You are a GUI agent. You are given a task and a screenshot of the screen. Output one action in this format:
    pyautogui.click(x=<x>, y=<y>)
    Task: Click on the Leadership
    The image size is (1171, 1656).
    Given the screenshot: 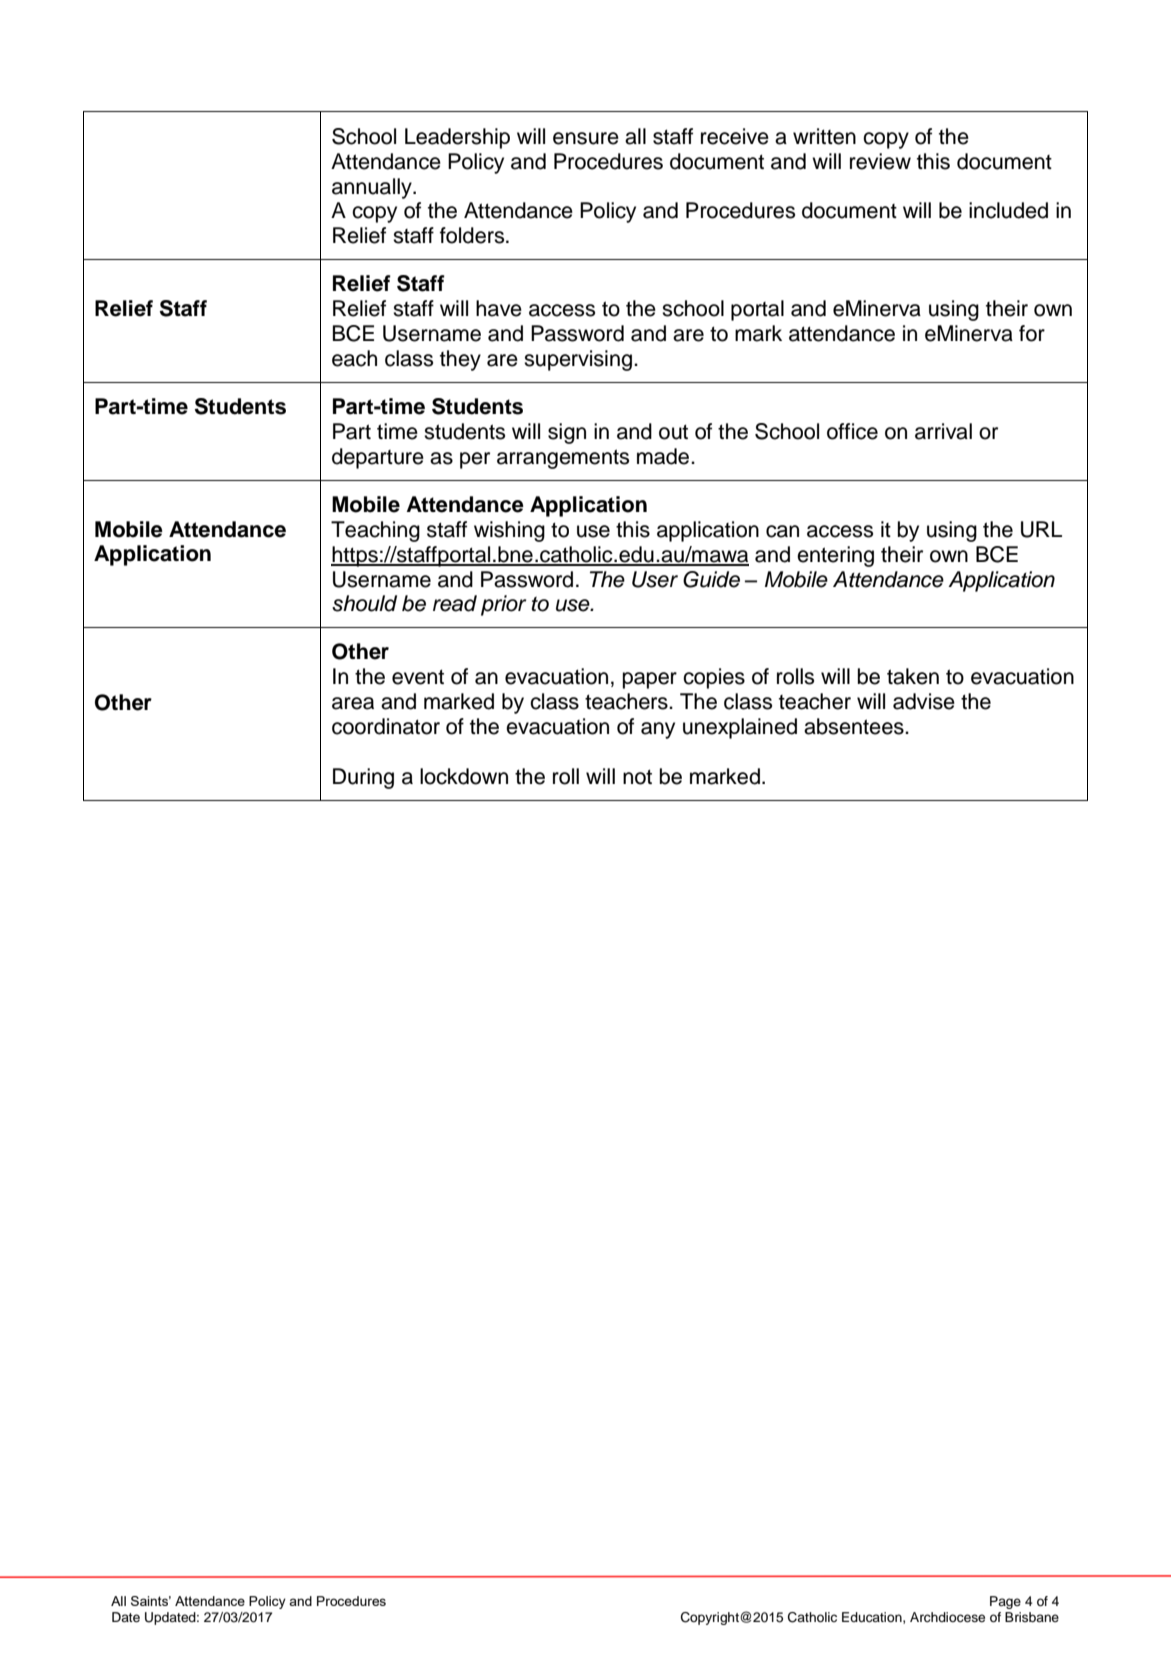 What is the action you would take?
    pyautogui.click(x=457, y=138)
